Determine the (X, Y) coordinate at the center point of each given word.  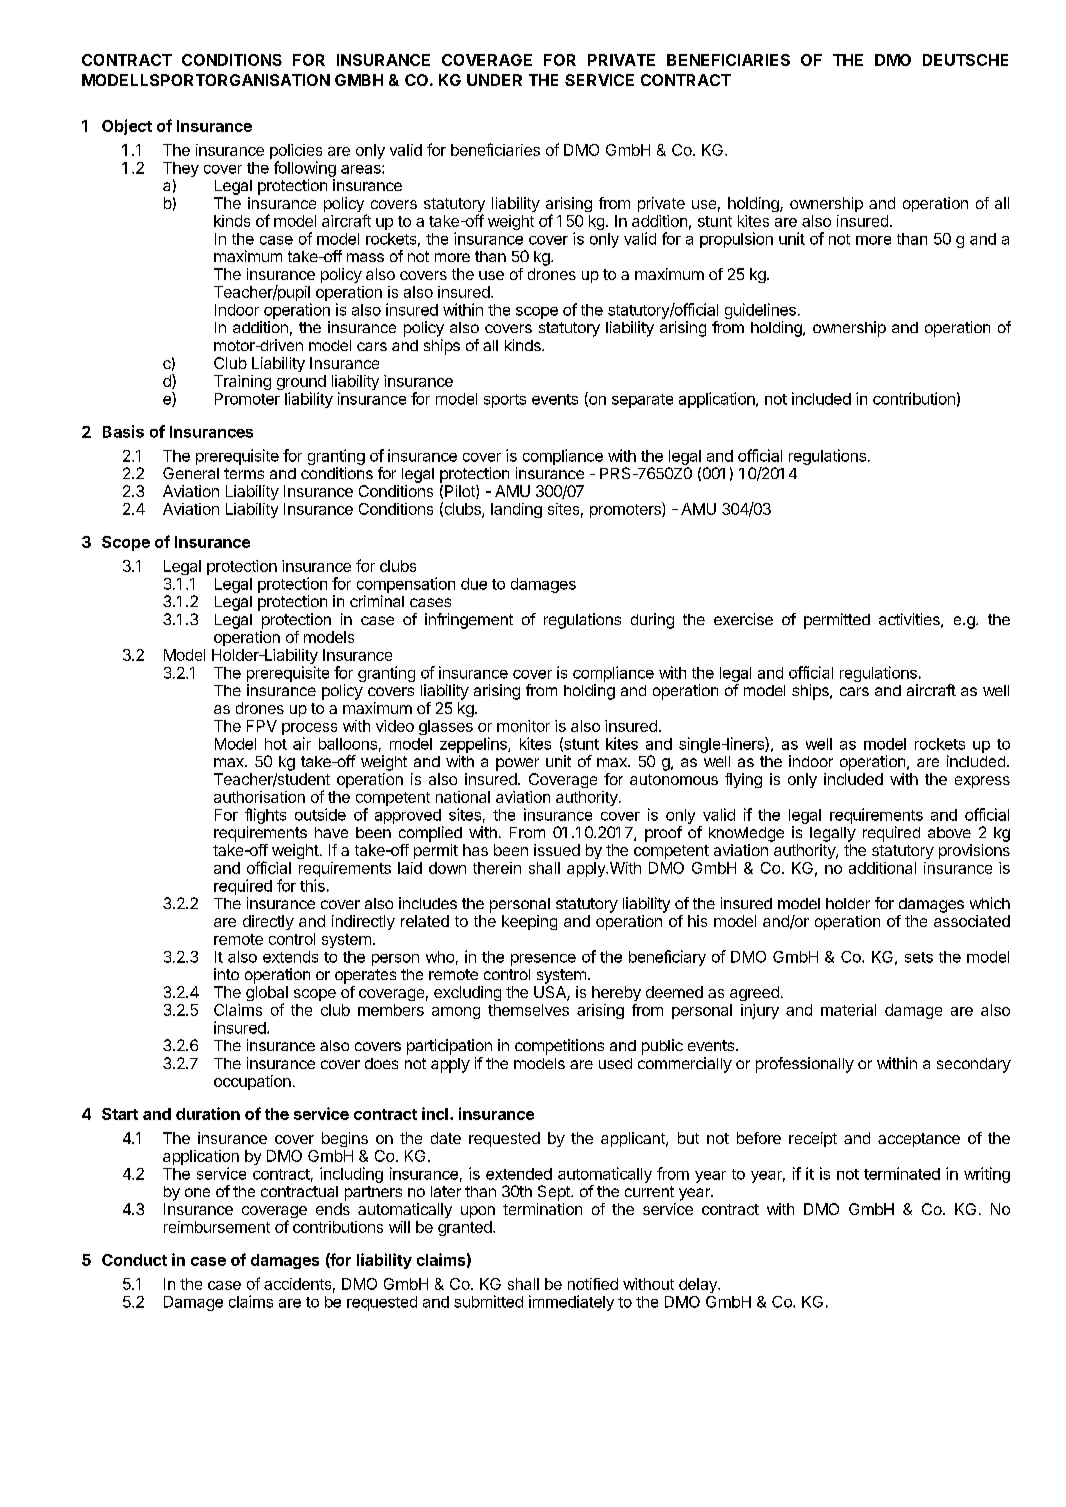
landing (516, 510)
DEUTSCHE (965, 60)
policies (296, 153)
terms (244, 473)
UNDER (494, 80)
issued (557, 850)
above (949, 832)
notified (593, 1284)
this (312, 885)
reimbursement (217, 1227)
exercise (743, 619)
